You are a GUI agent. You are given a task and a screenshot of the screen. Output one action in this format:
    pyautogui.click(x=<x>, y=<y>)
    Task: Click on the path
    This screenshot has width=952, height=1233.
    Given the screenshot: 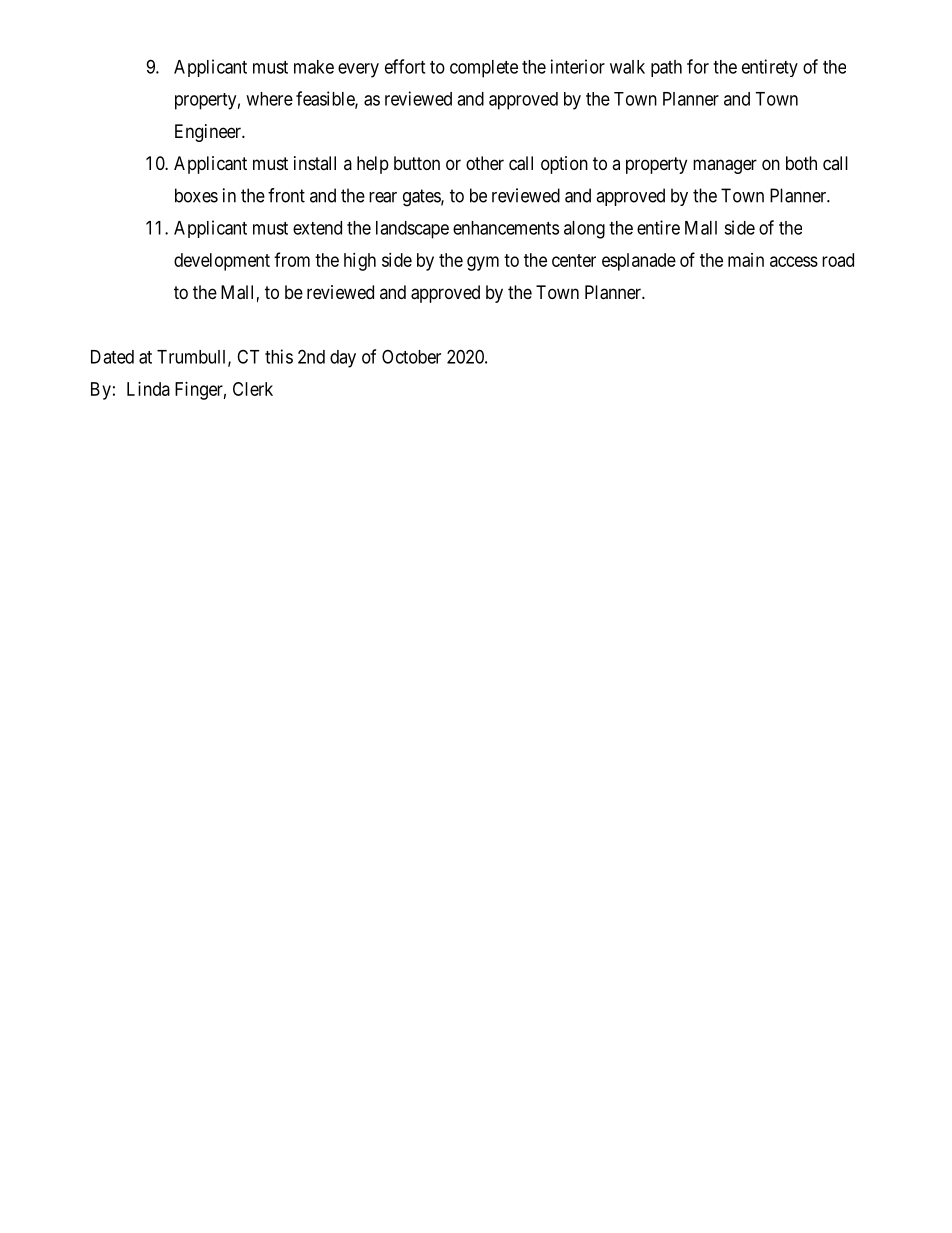 What is the action you would take?
    pyautogui.click(x=666, y=68)
